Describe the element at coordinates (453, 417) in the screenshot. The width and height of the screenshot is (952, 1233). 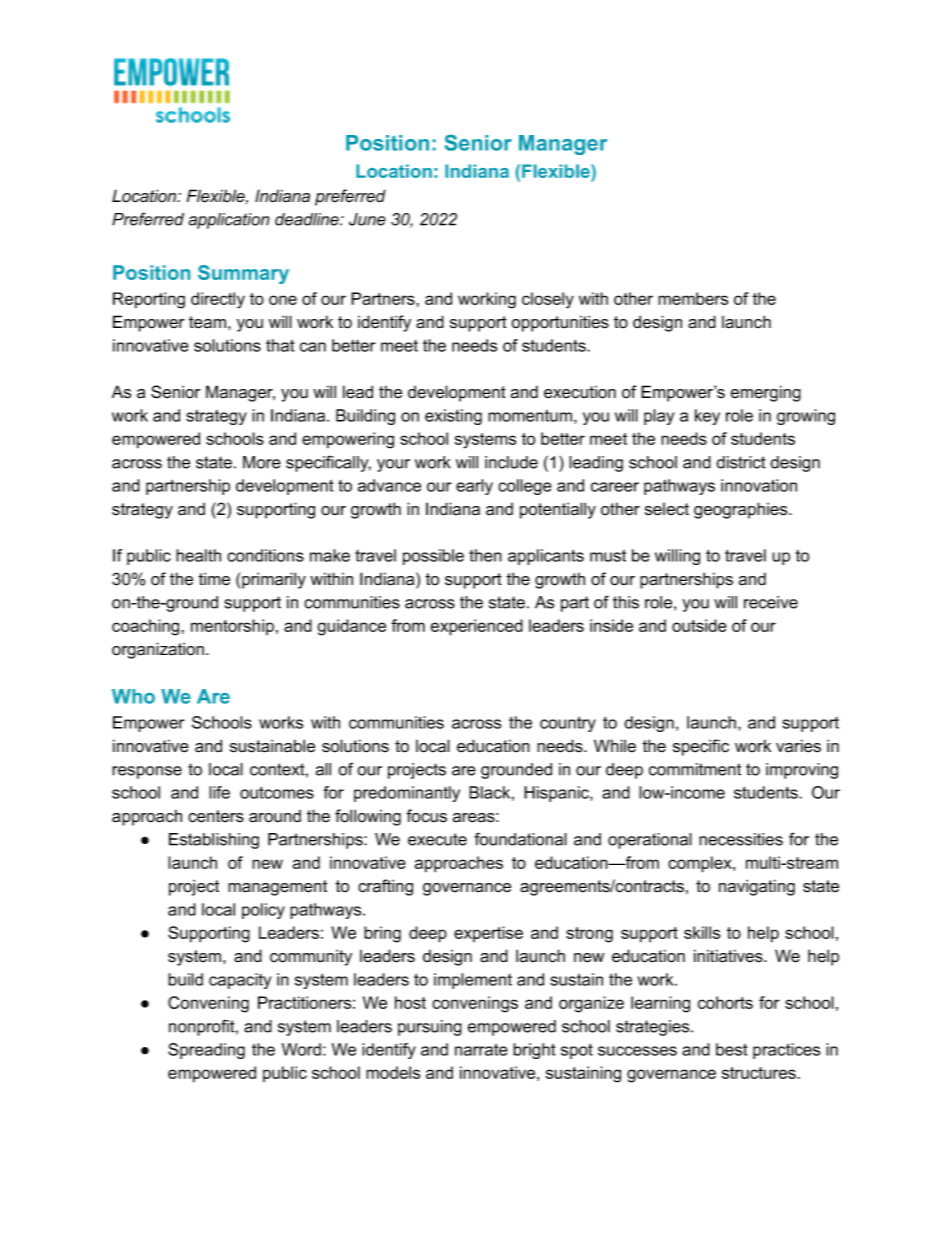
I see `existing` at that location.
